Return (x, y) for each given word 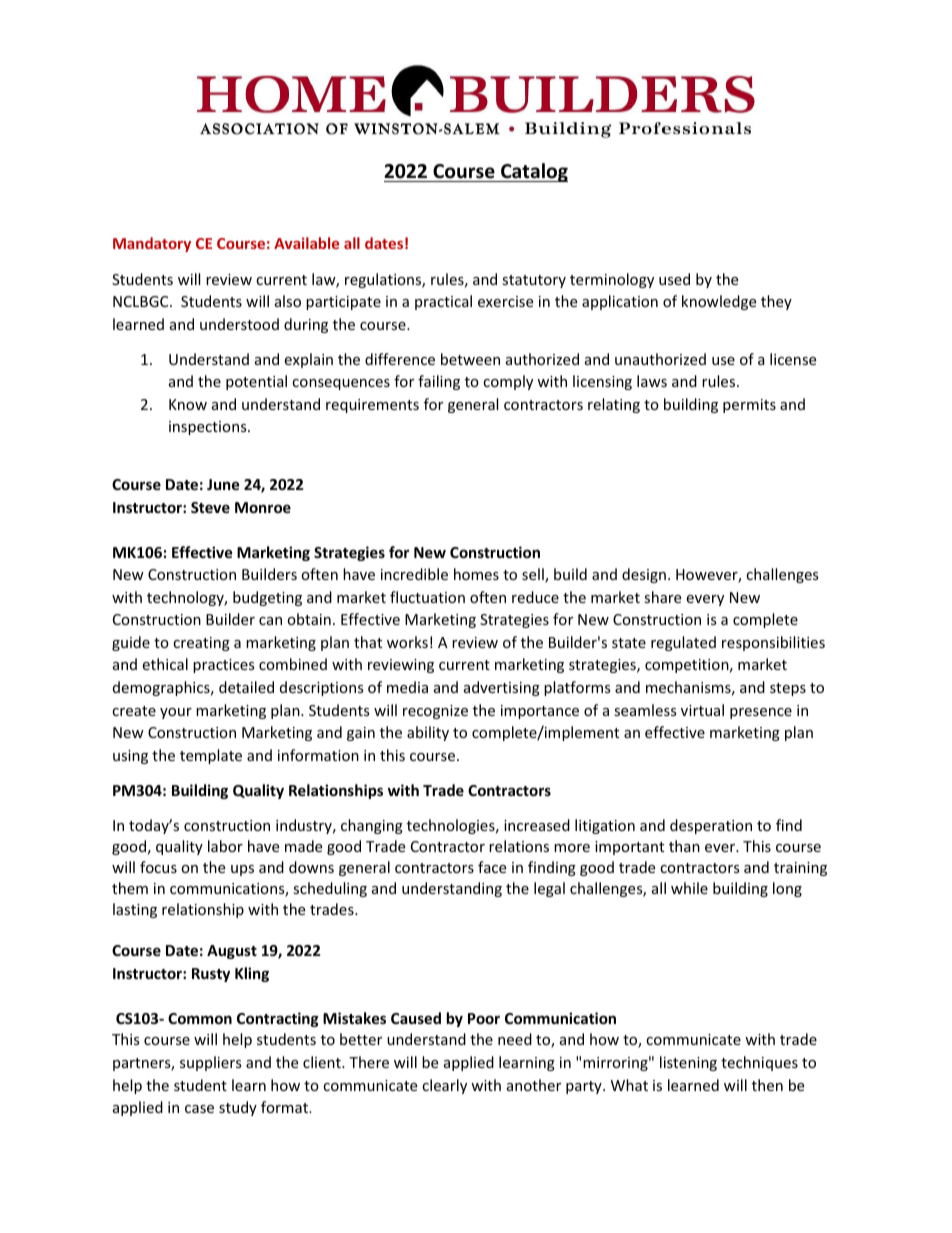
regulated (683, 643)
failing (439, 382)
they (776, 302)
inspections (209, 428)
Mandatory (152, 244)
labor (225, 846)
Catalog (533, 172)
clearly (444, 1086)
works (407, 642)
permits (749, 406)
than (684, 846)
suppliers (211, 1063)
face (492, 867)
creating (201, 644)
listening (688, 1063)
